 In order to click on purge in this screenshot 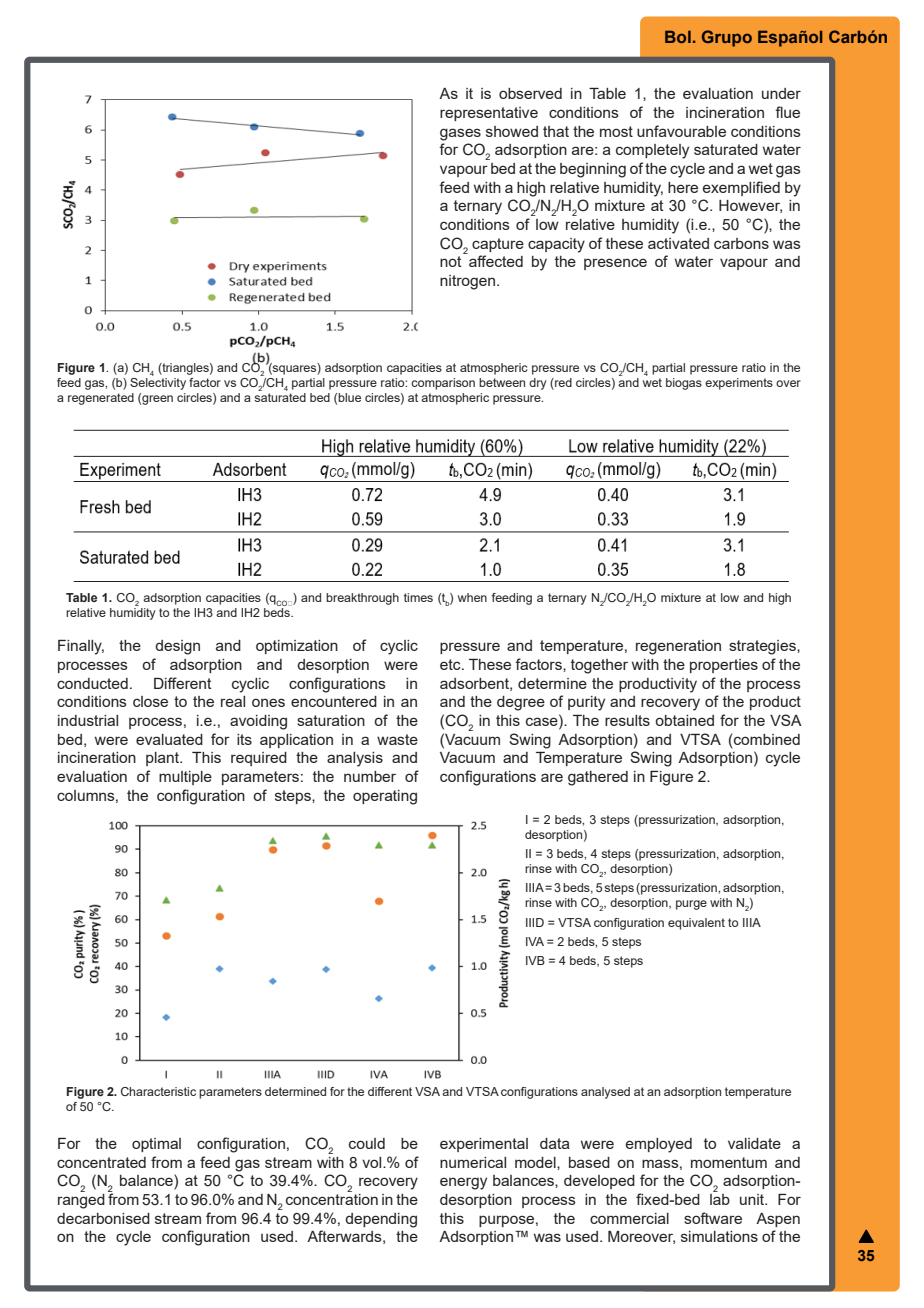, I will do `click(691, 905)`.
